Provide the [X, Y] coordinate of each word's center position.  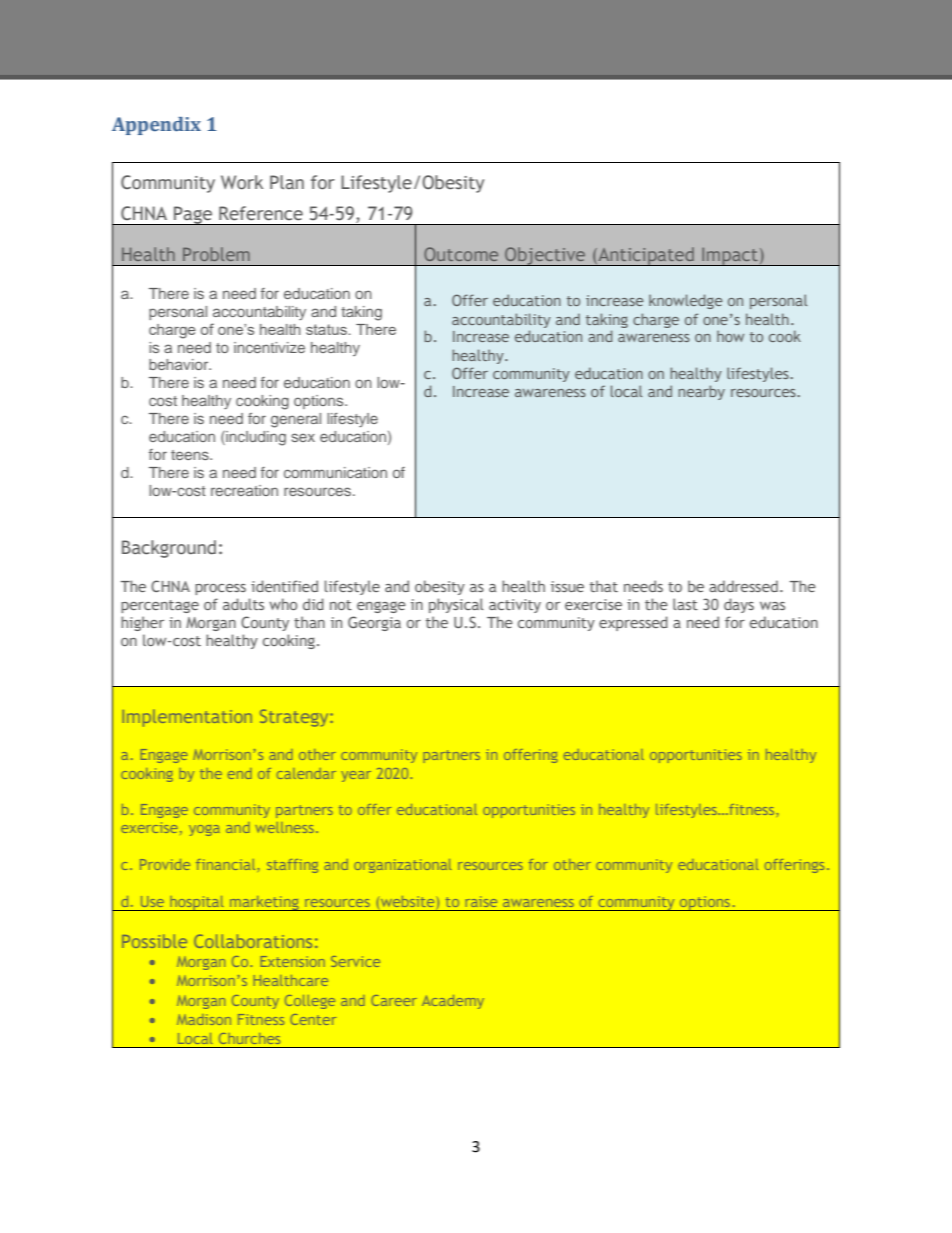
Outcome [461, 254]
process [220, 589]
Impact [730, 256]
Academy [453, 1002]
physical [456, 605]
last [685, 604]
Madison [204, 1019]
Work [242, 182]
